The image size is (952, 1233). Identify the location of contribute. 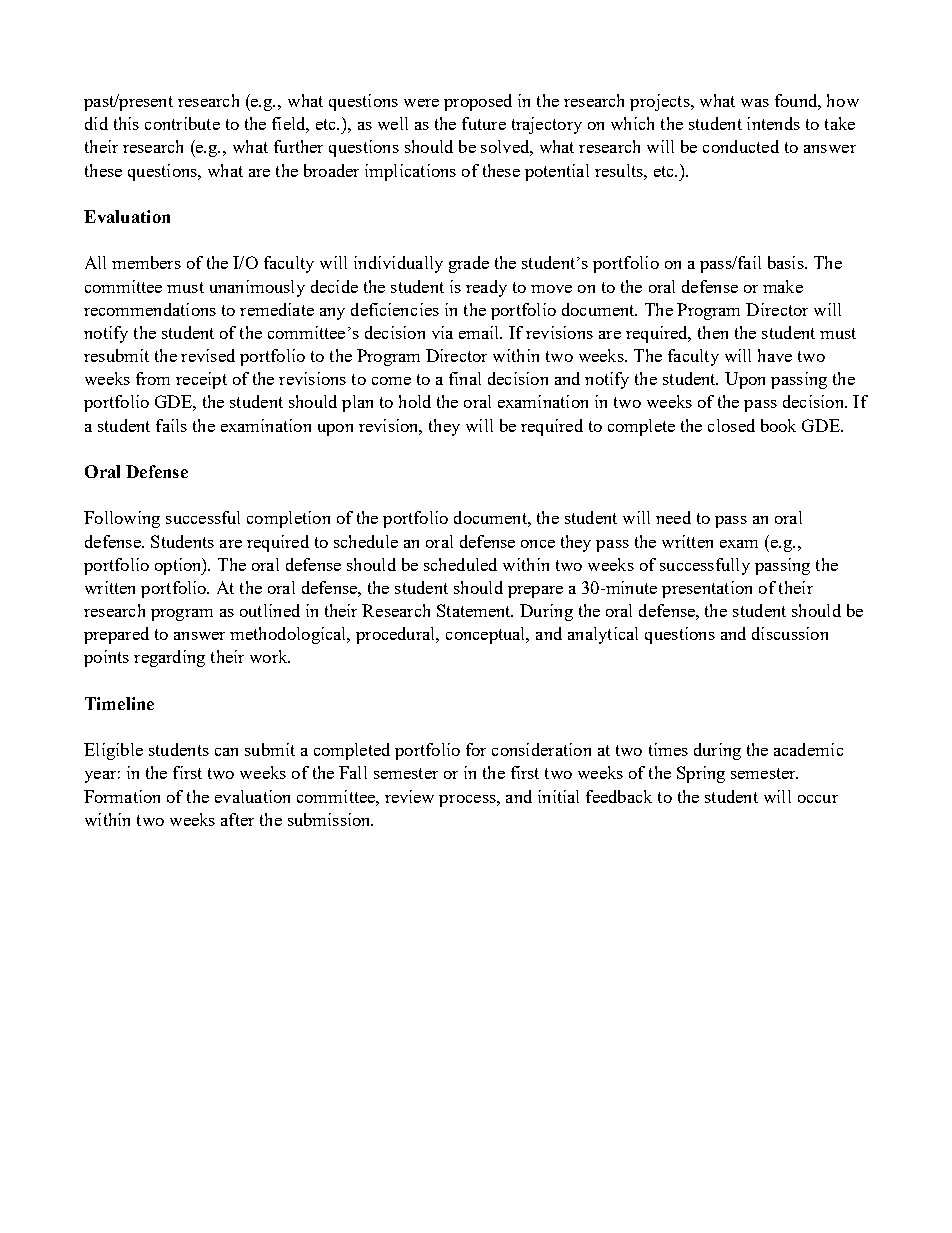
(182, 123).
